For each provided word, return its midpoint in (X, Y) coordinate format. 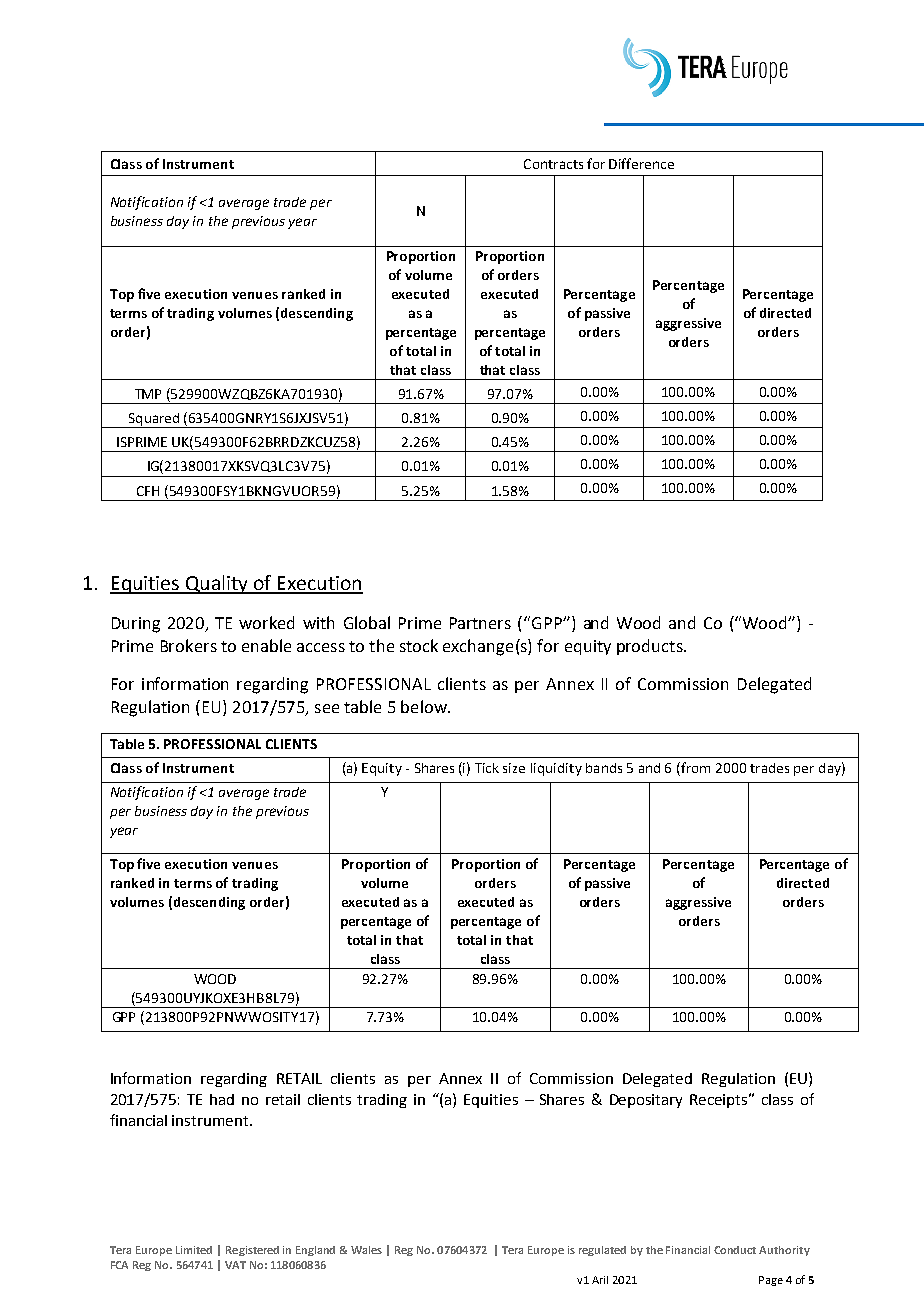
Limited (194, 1250)
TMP (148, 394)
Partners (480, 623)
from (694, 769)
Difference (641, 163)
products (651, 647)
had (222, 1099)
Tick (487, 768)
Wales (366, 1250)
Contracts (553, 164)
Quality (217, 584)
